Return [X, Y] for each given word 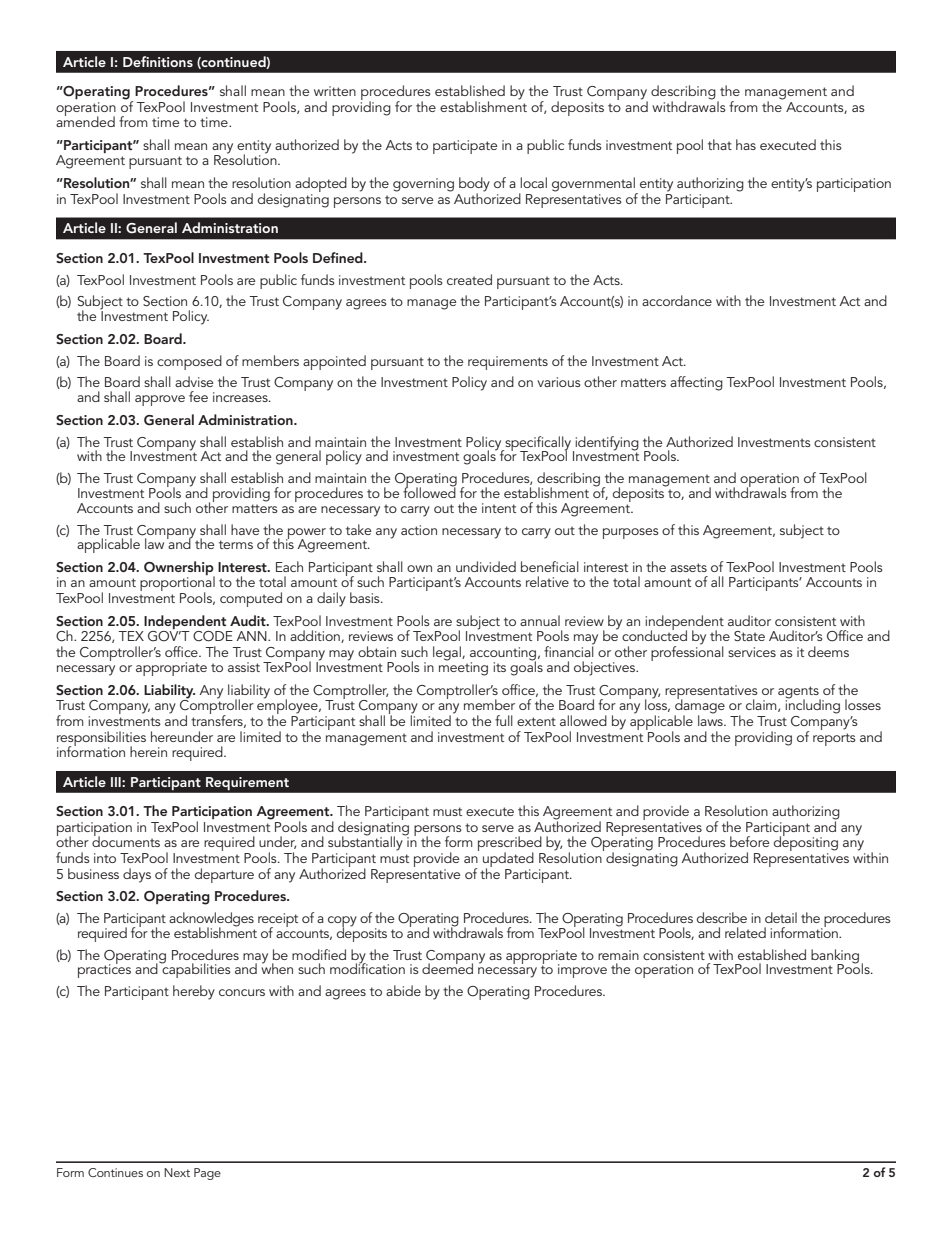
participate [465, 147]
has [746, 144]
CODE [213, 636]
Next [177, 1172]
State [749, 636]
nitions [171, 62]
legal [448, 653]
